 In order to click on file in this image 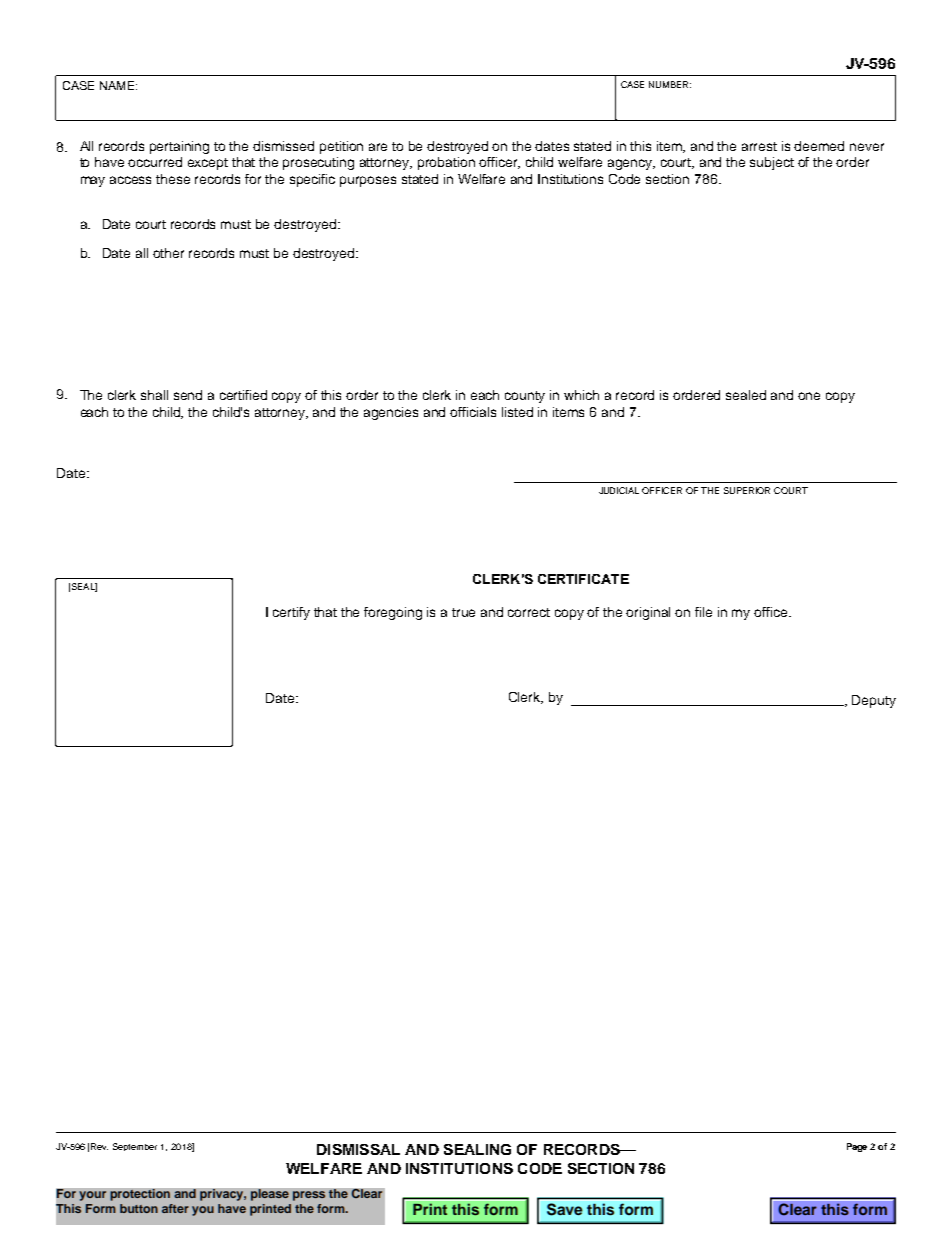, I will do `click(703, 612)`.
